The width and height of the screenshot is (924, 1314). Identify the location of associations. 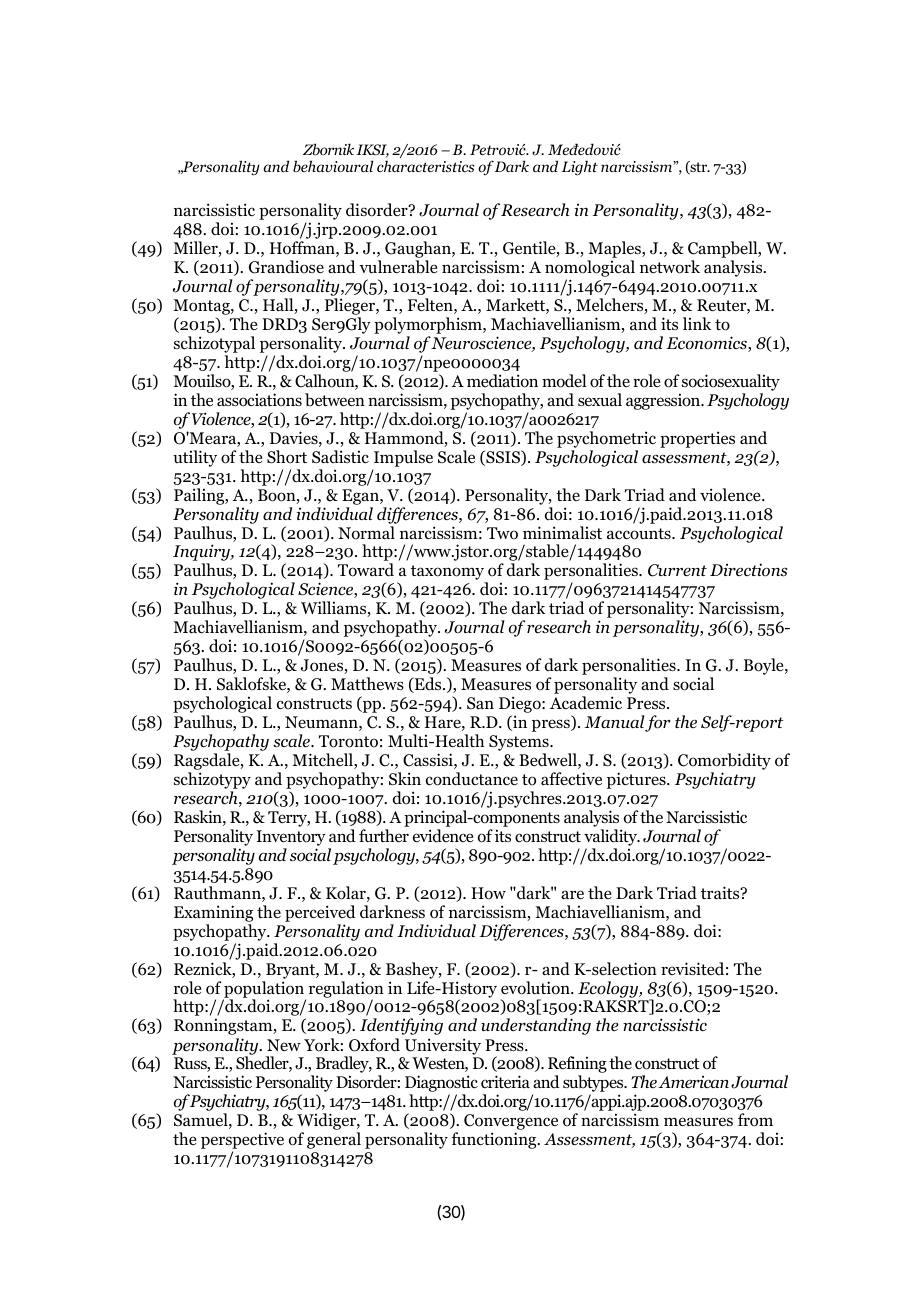
(259, 400).
